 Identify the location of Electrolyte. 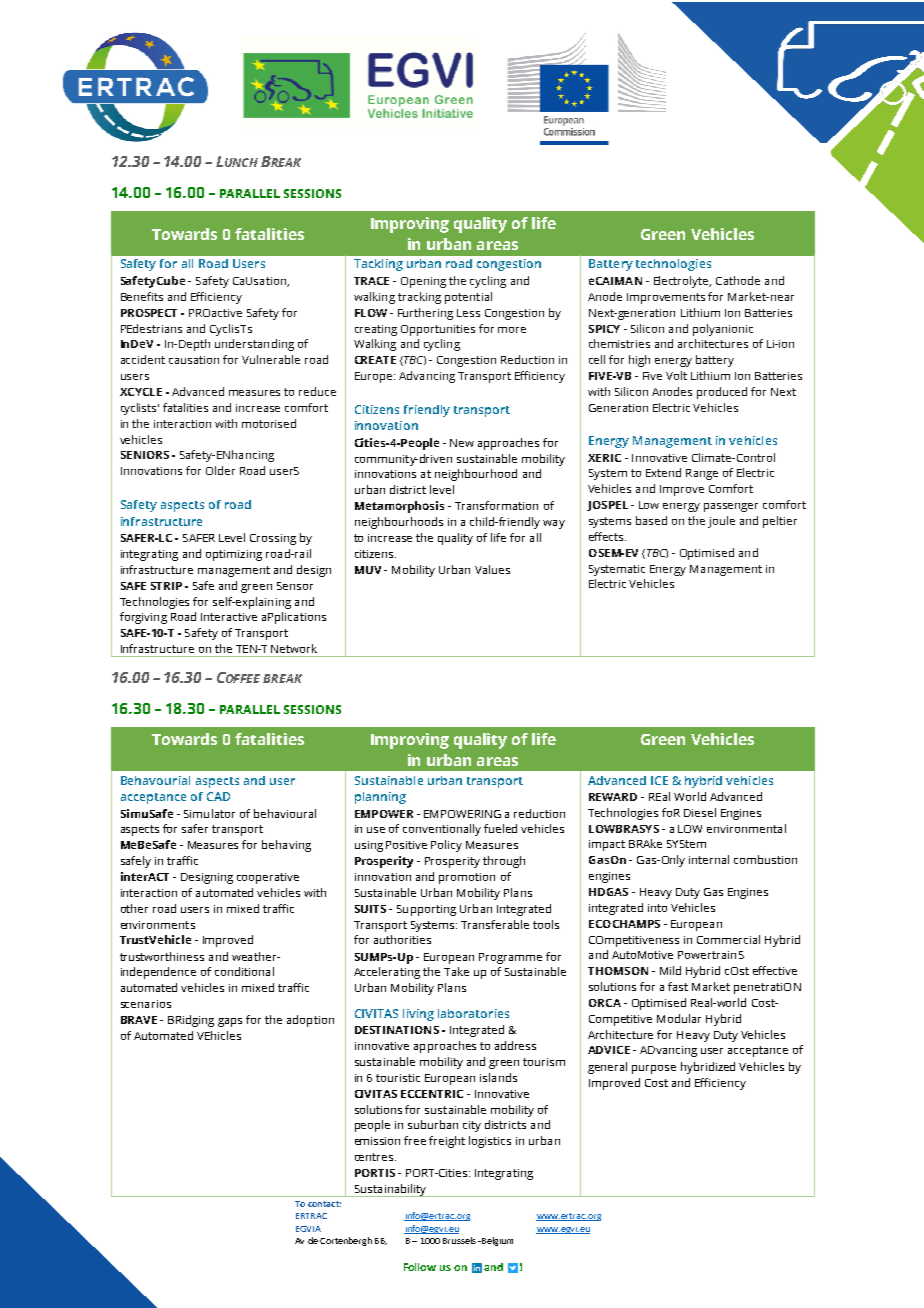
(682, 282).
